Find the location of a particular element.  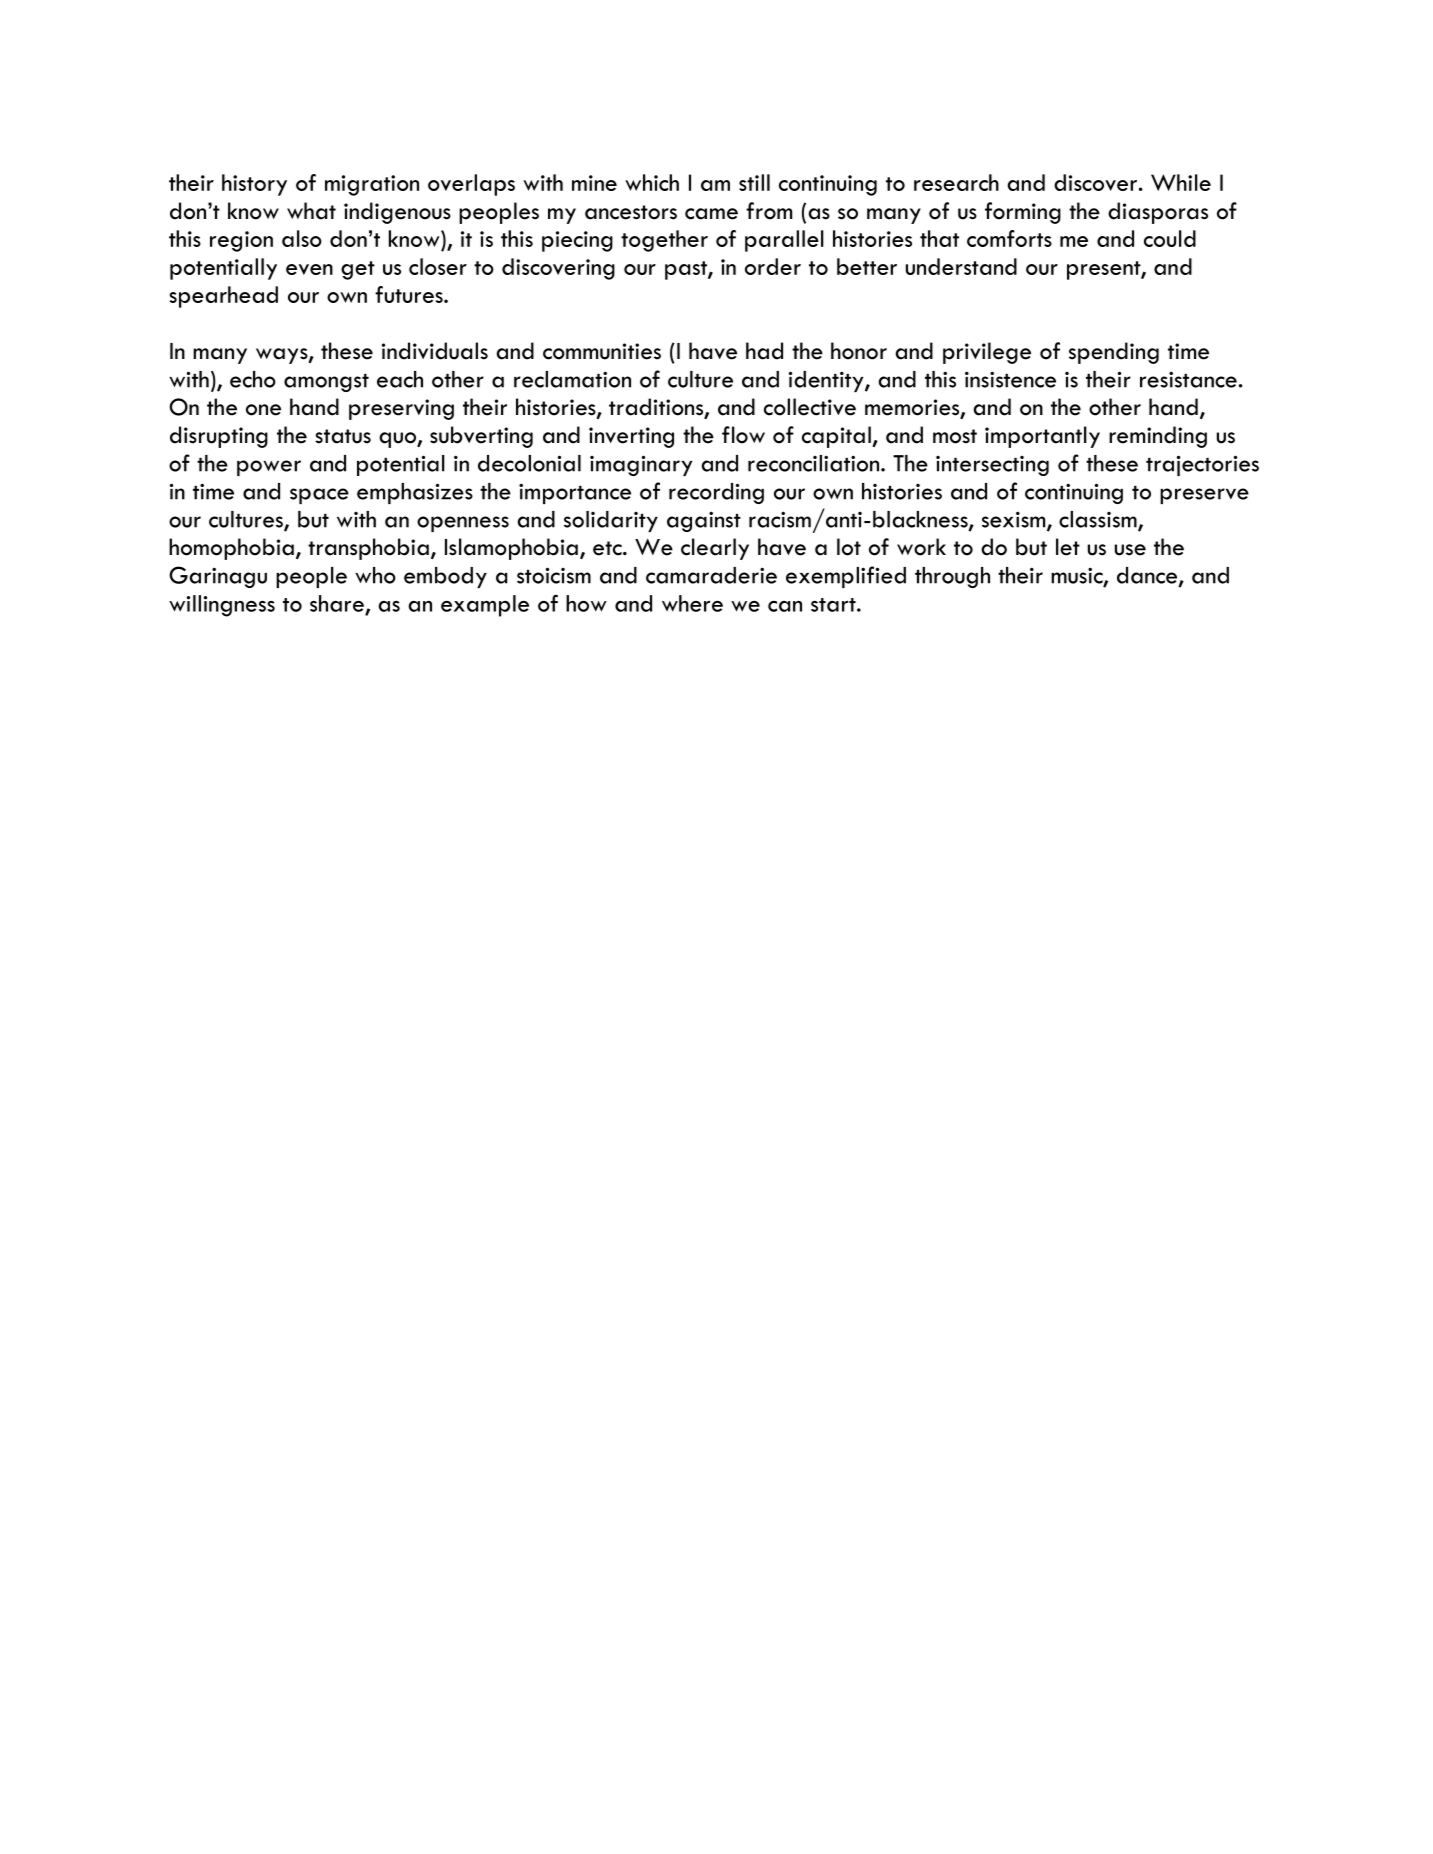

order is located at coordinates (773, 266).
